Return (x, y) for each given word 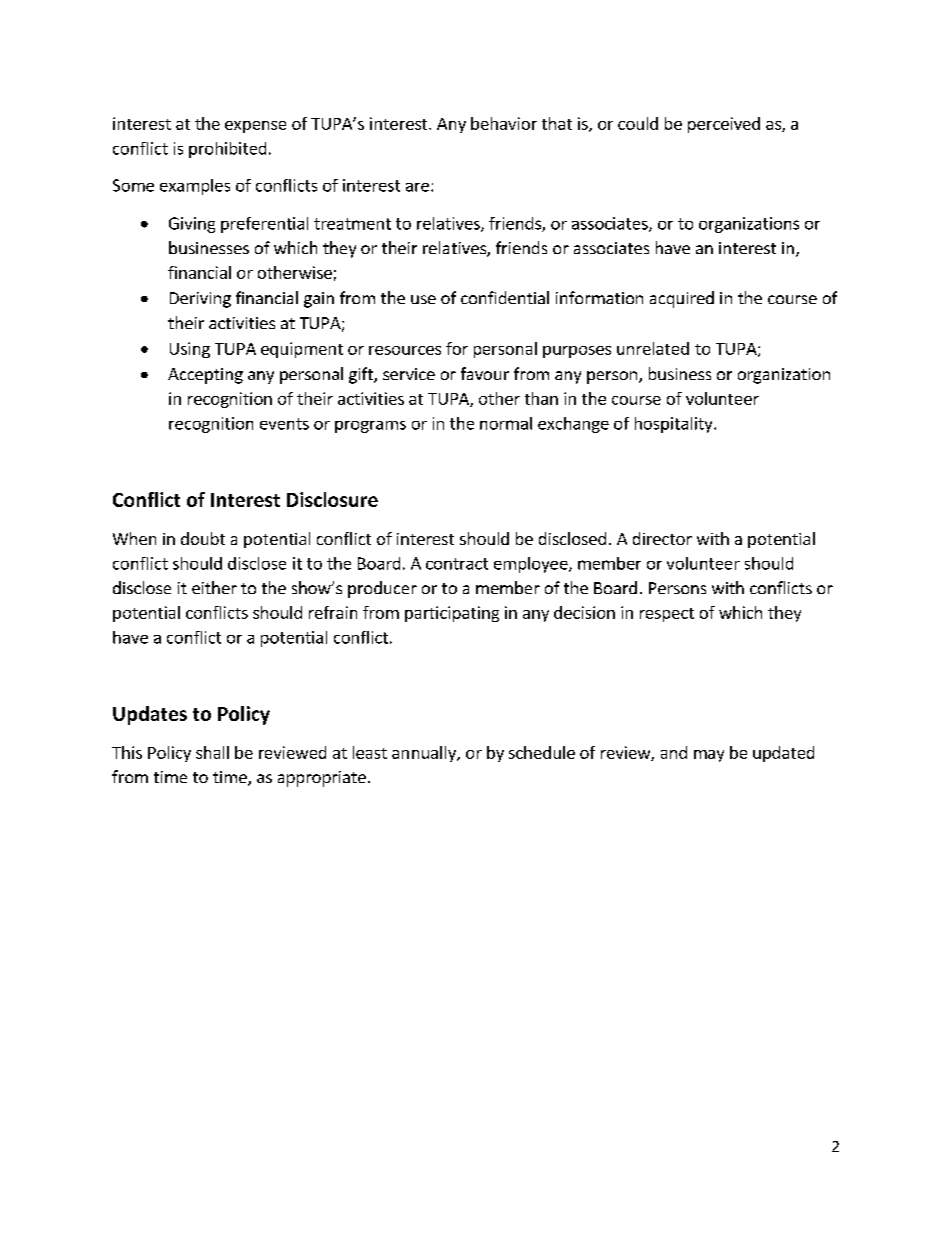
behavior (504, 123)
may (709, 756)
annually (425, 754)
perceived (724, 125)
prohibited (227, 150)
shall (212, 752)
